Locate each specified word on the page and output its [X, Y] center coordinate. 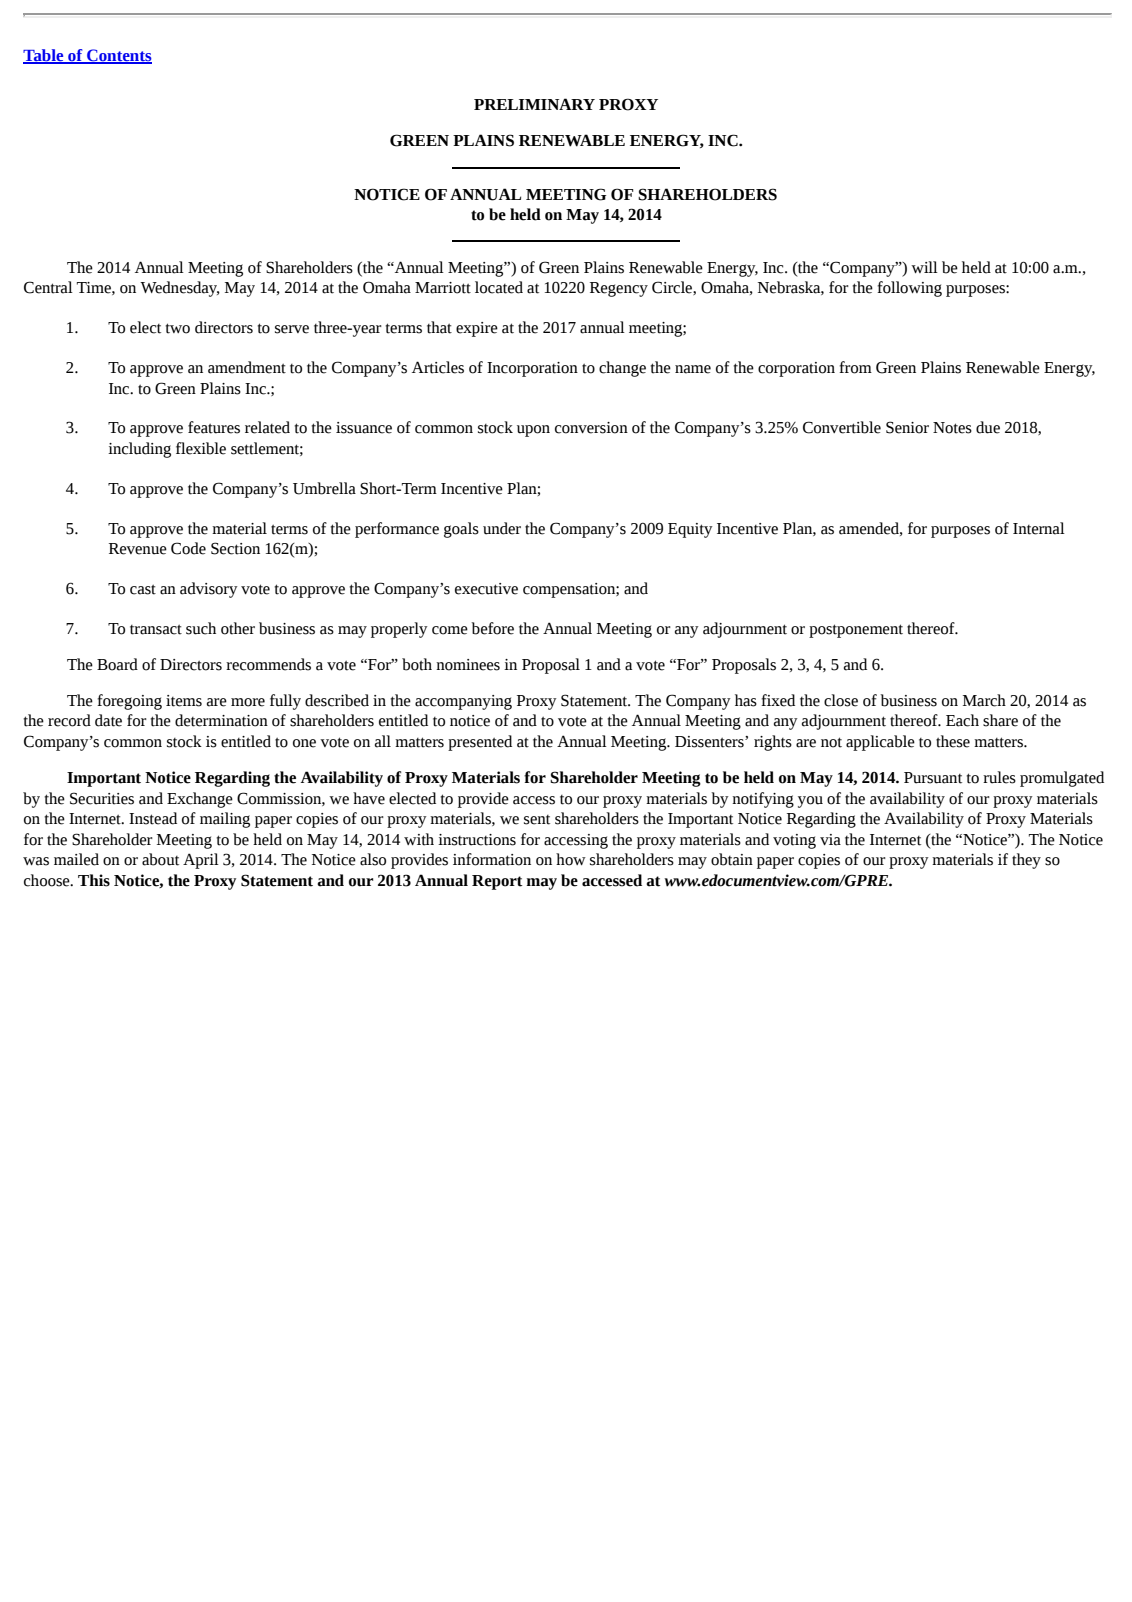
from [855, 367]
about [160, 859]
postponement [856, 631]
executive [486, 589]
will [924, 267]
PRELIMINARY [534, 104]
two [178, 328]
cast [143, 590]
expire [477, 329]
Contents [118, 56]
